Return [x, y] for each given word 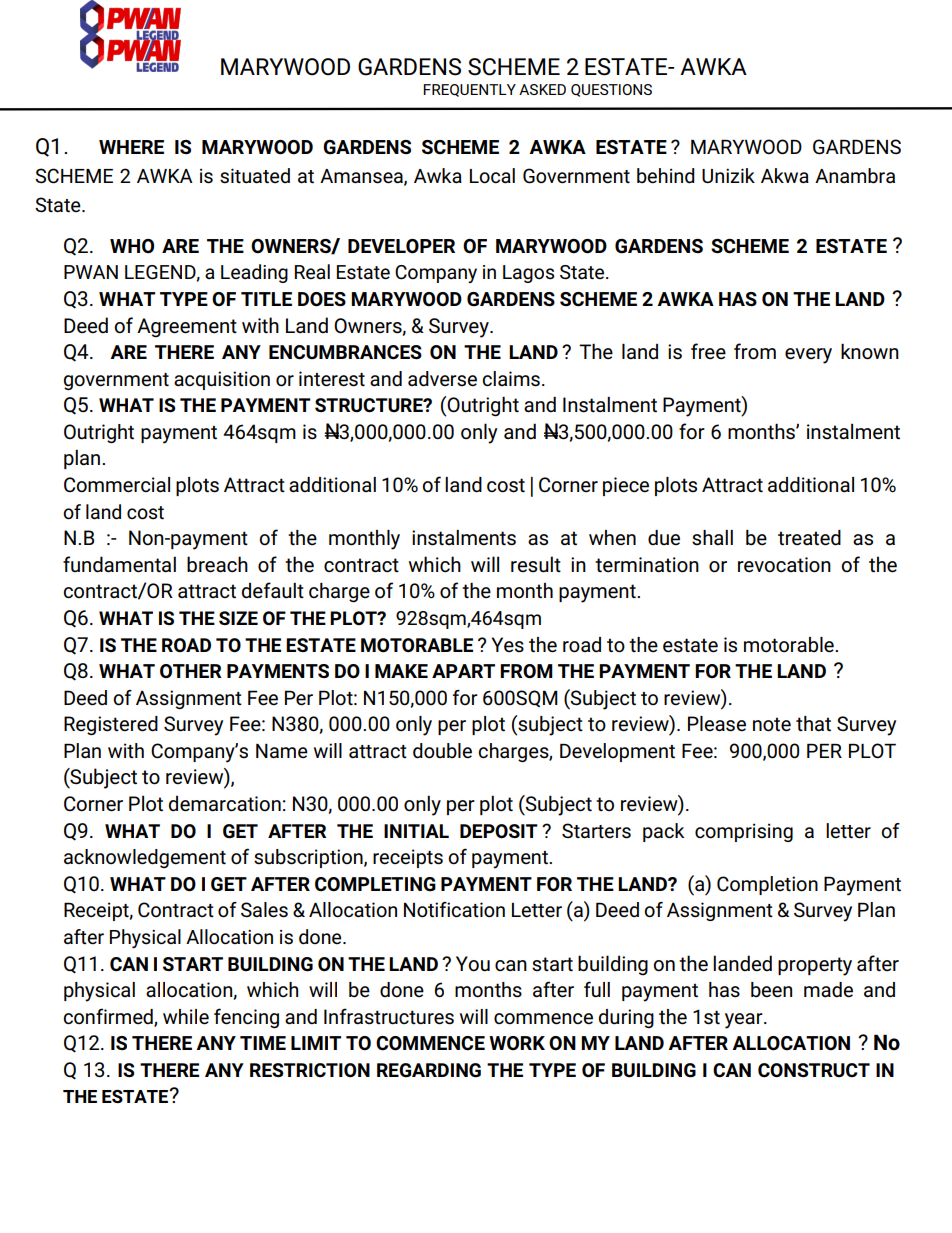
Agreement [187, 328]
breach [217, 564]
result [536, 564]
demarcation [225, 804]
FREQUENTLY [469, 90]
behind [666, 176]
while [186, 1017]
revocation [784, 565]
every [808, 356]
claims [511, 379]
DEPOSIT [499, 831]
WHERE [131, 147]
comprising [744, 832]
